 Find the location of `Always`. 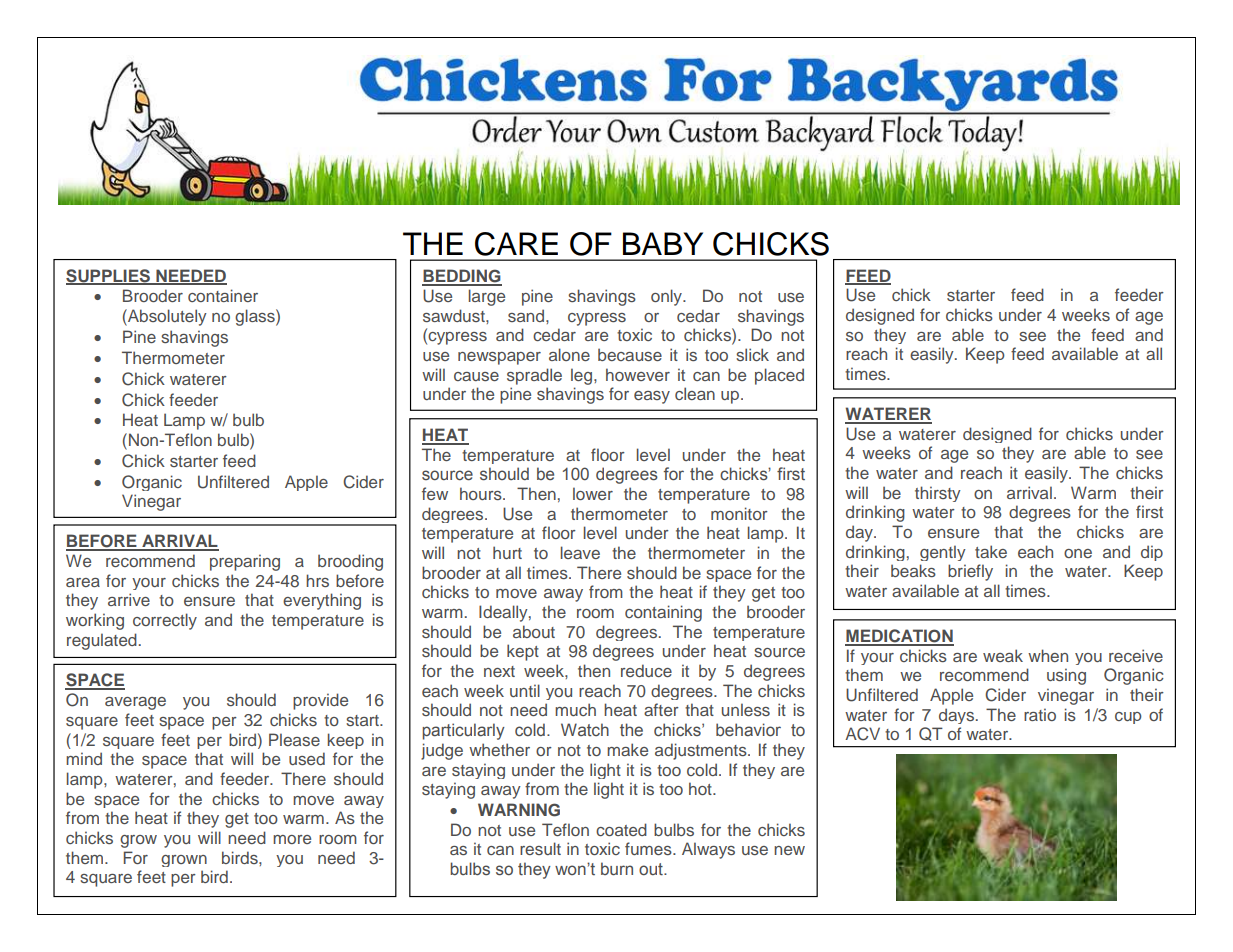

Always is located at coordinates (708, 850).
